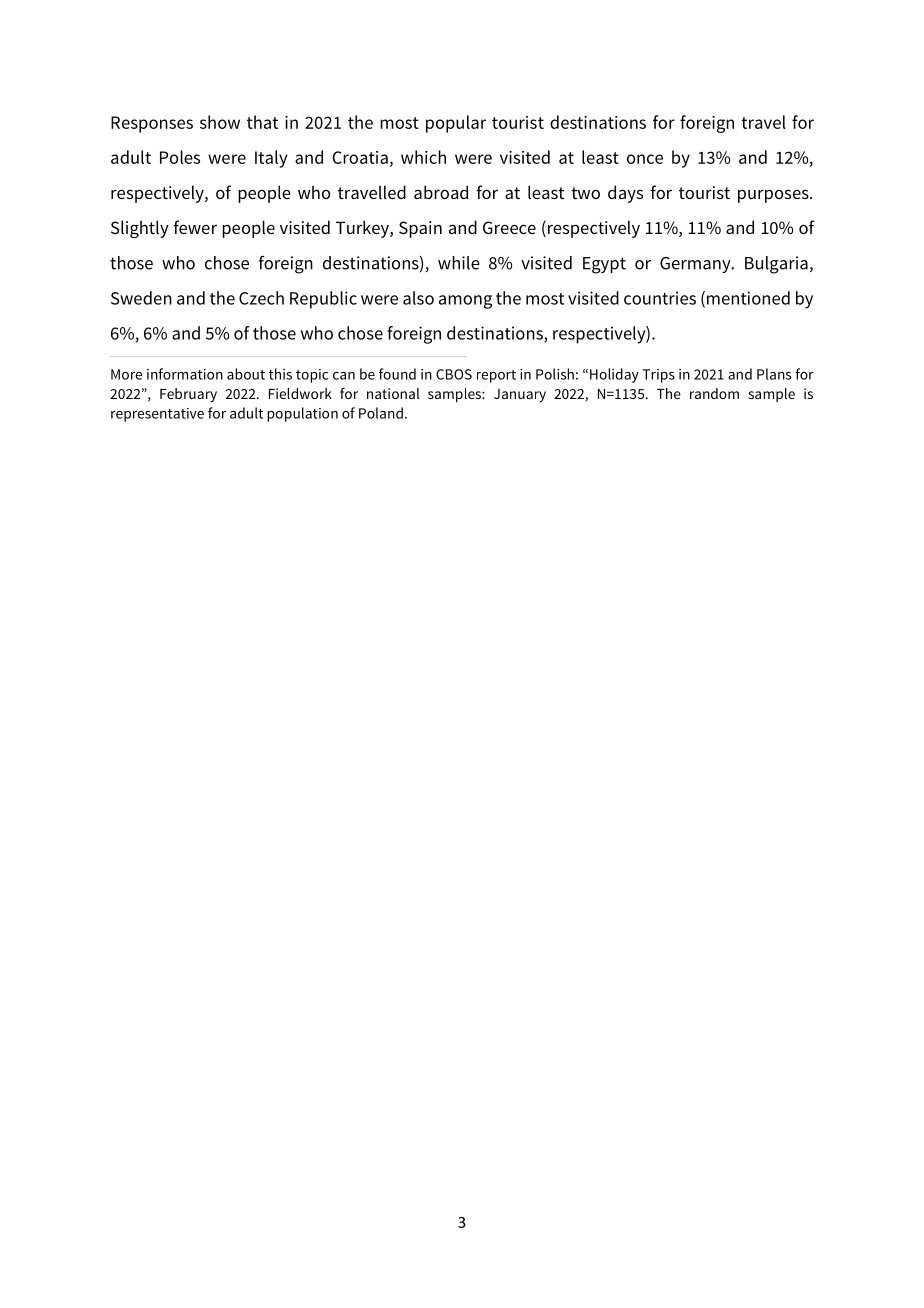 The width and height of the screenshot is (924, 1308). I want to click on Czech, so click(261, 298).
